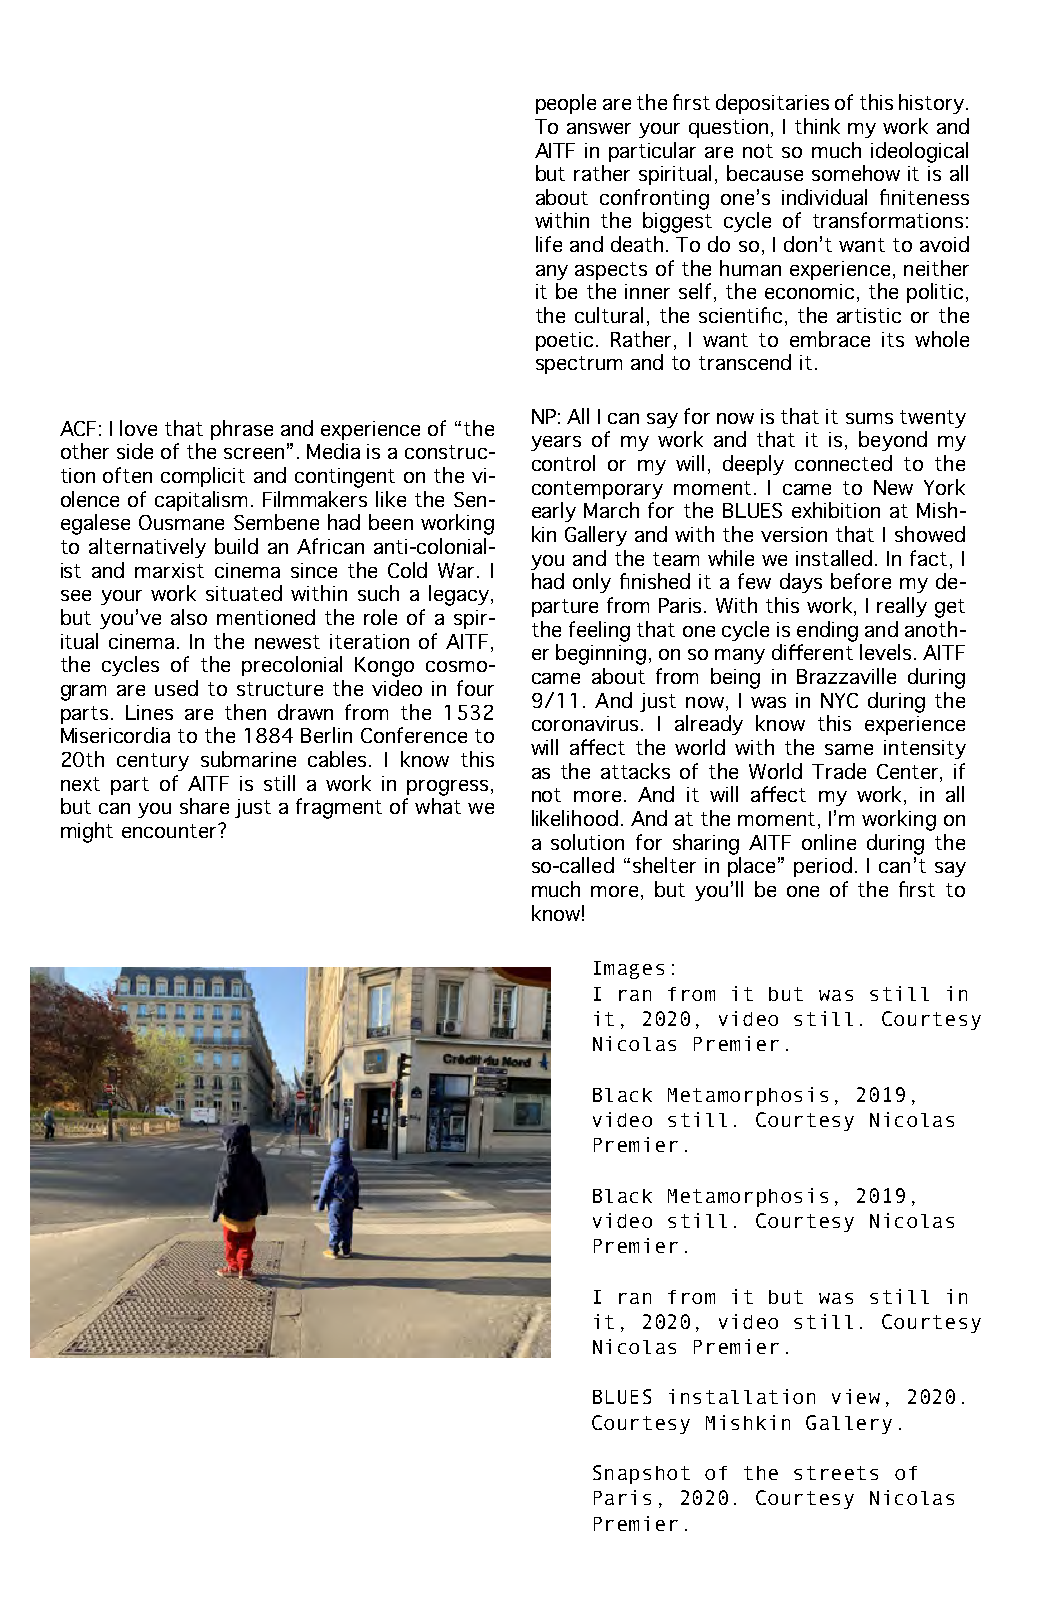 The width and height of the document is (1041, 1609). What do you see at coordinates (204, 806) in the document?
I see `share` at bounding box center [204, 806].
